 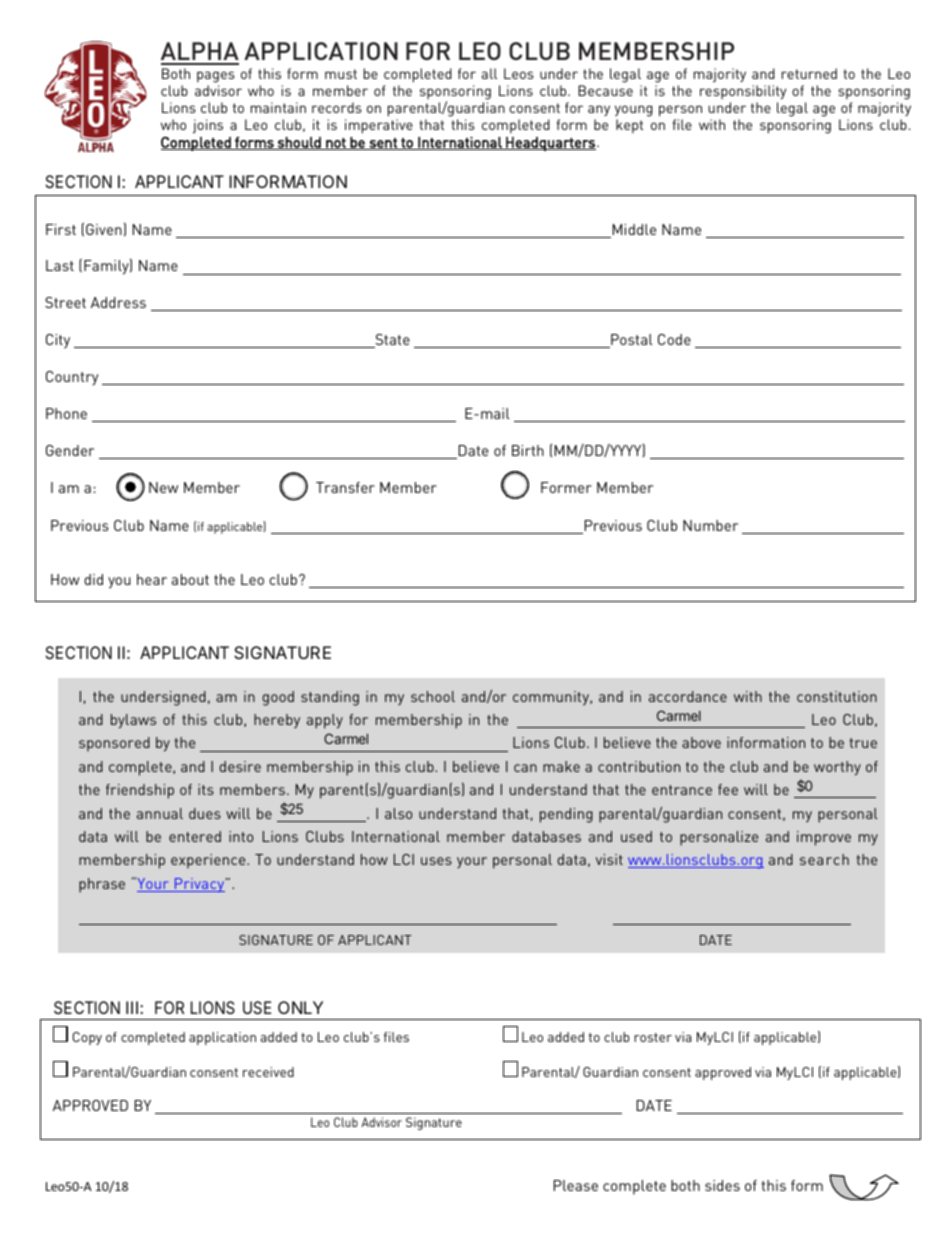 I want to click on sides, so click(x=722, y=1185).
